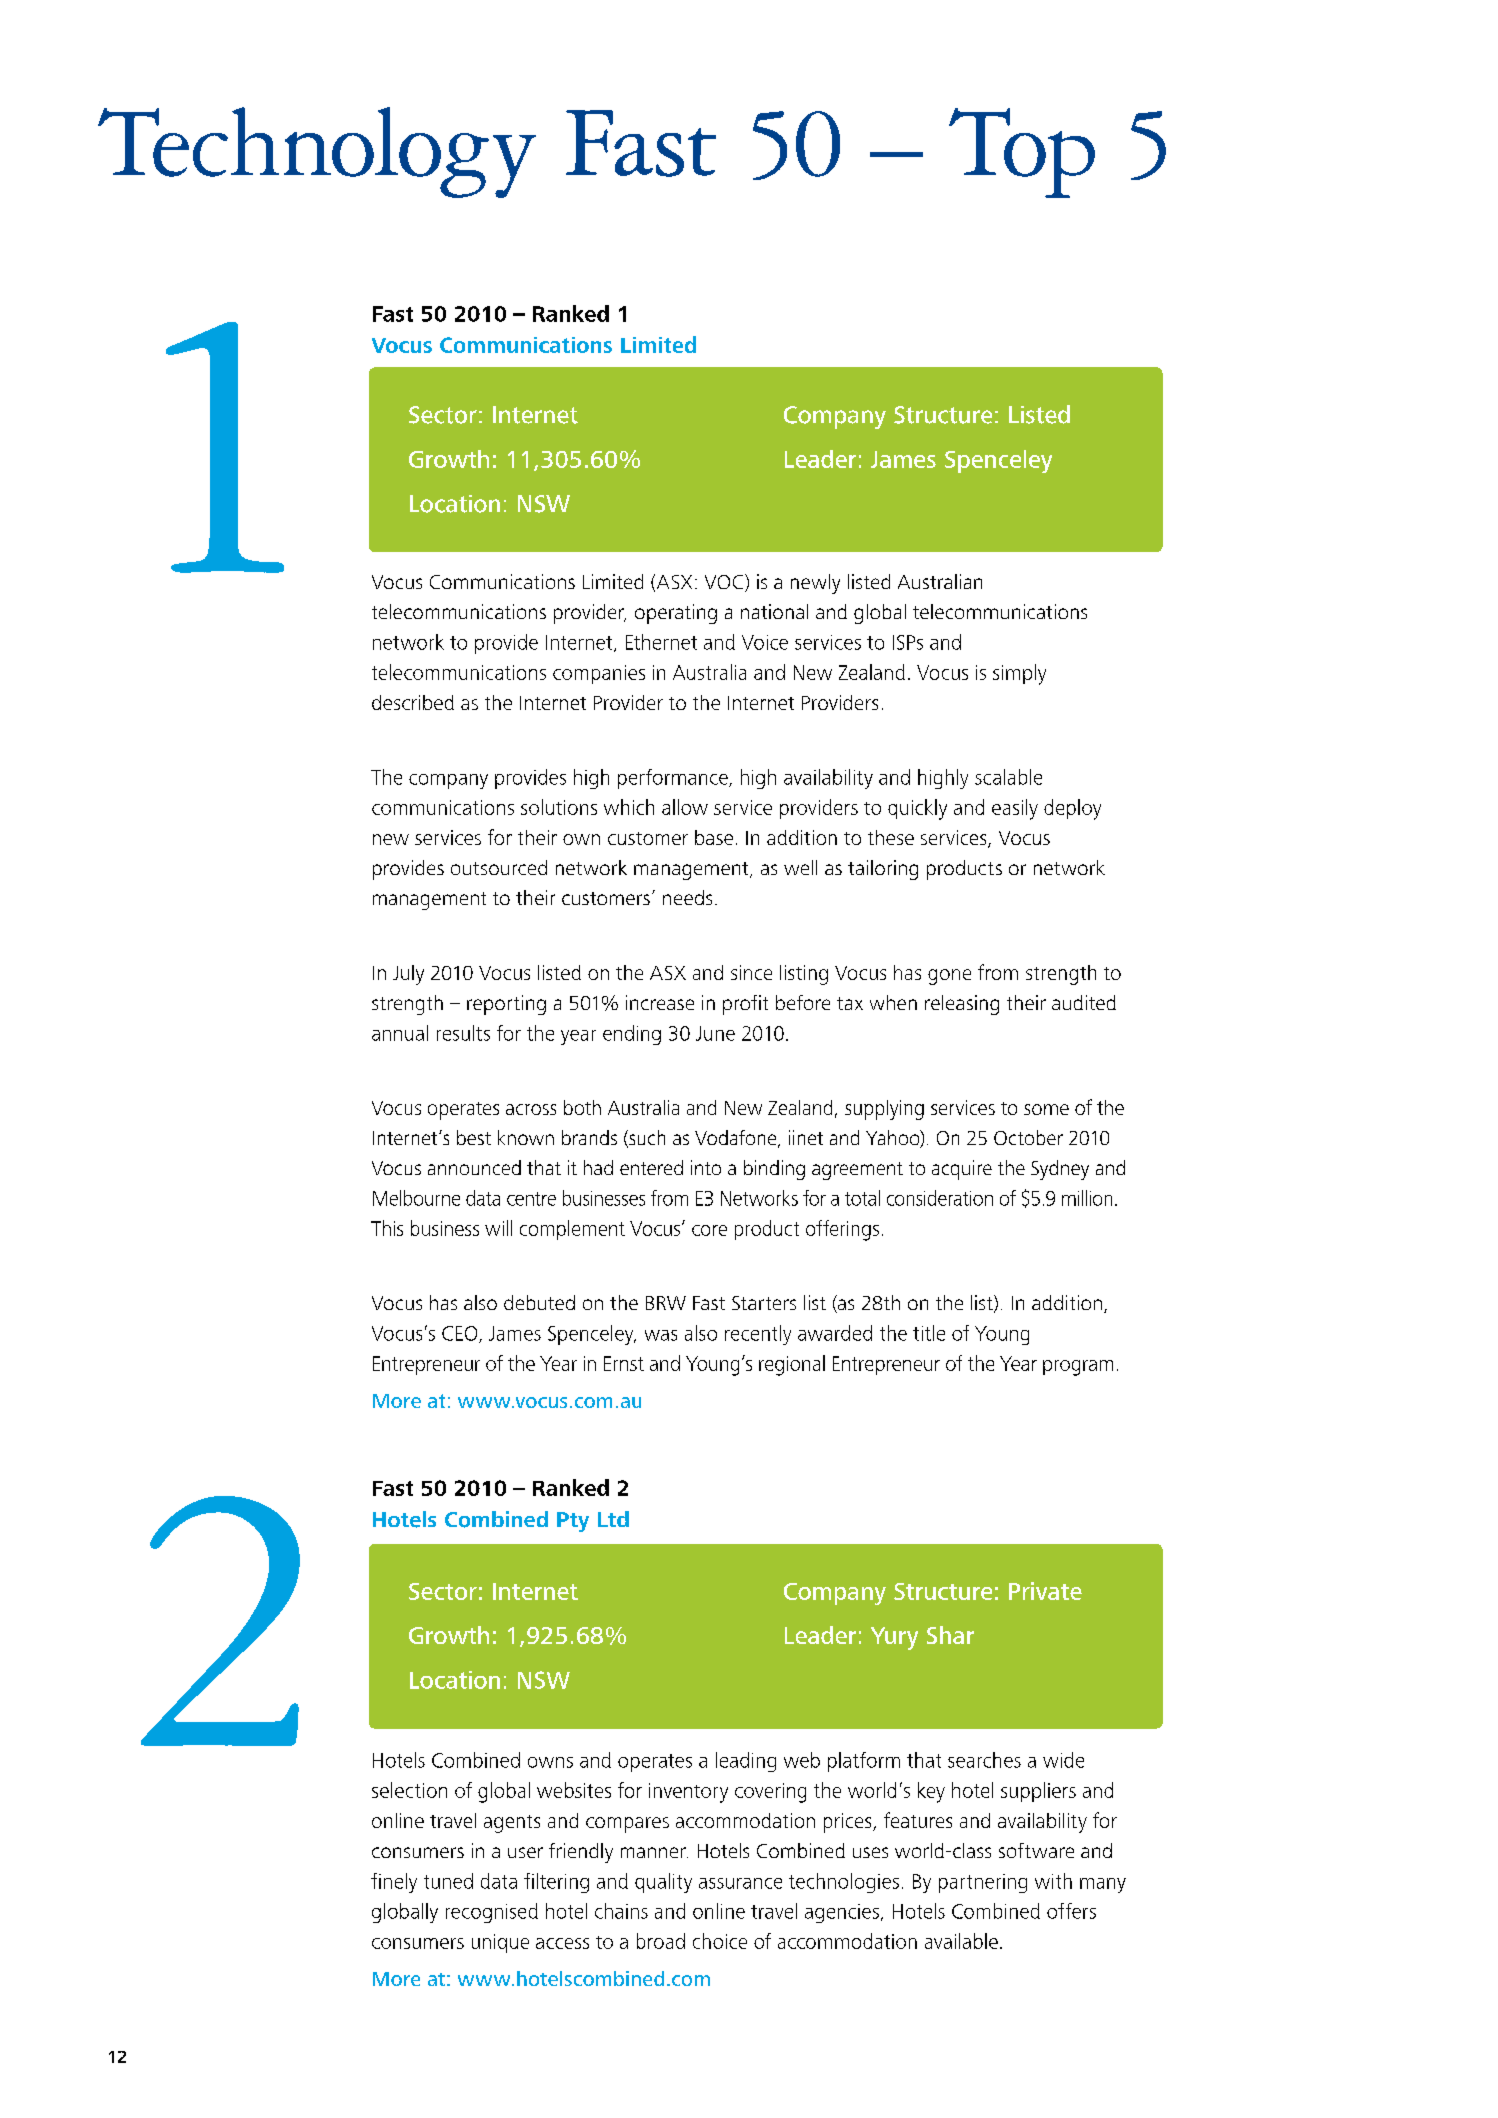 The width and height of the image is (1498, 2118). What do you see at coordinates (394, 1883) in the image?
I see `finely` at bounding box center [394, 1883].
